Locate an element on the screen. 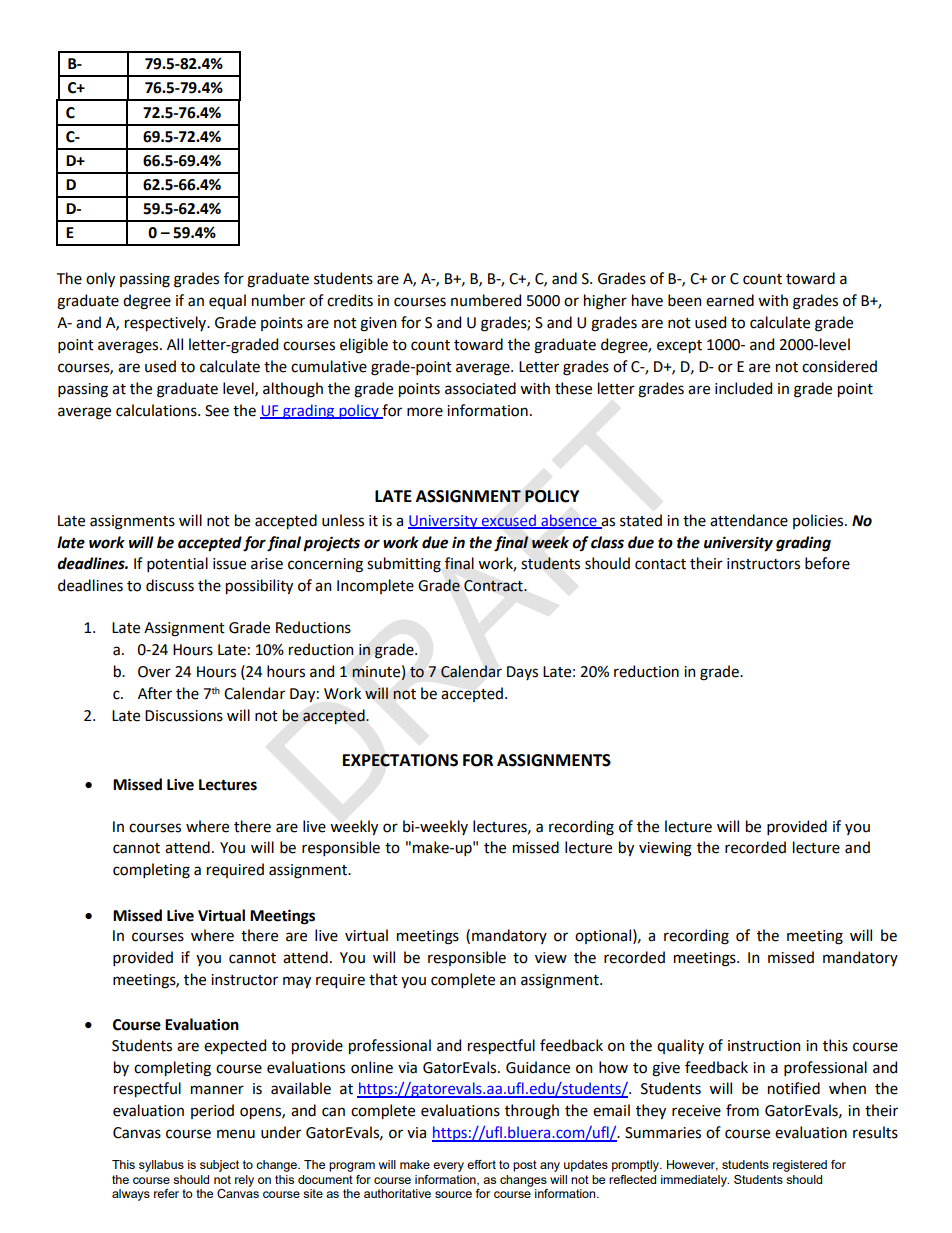 This screenshot has width=952, height=1233. After is located at coordinates (155, 693).
